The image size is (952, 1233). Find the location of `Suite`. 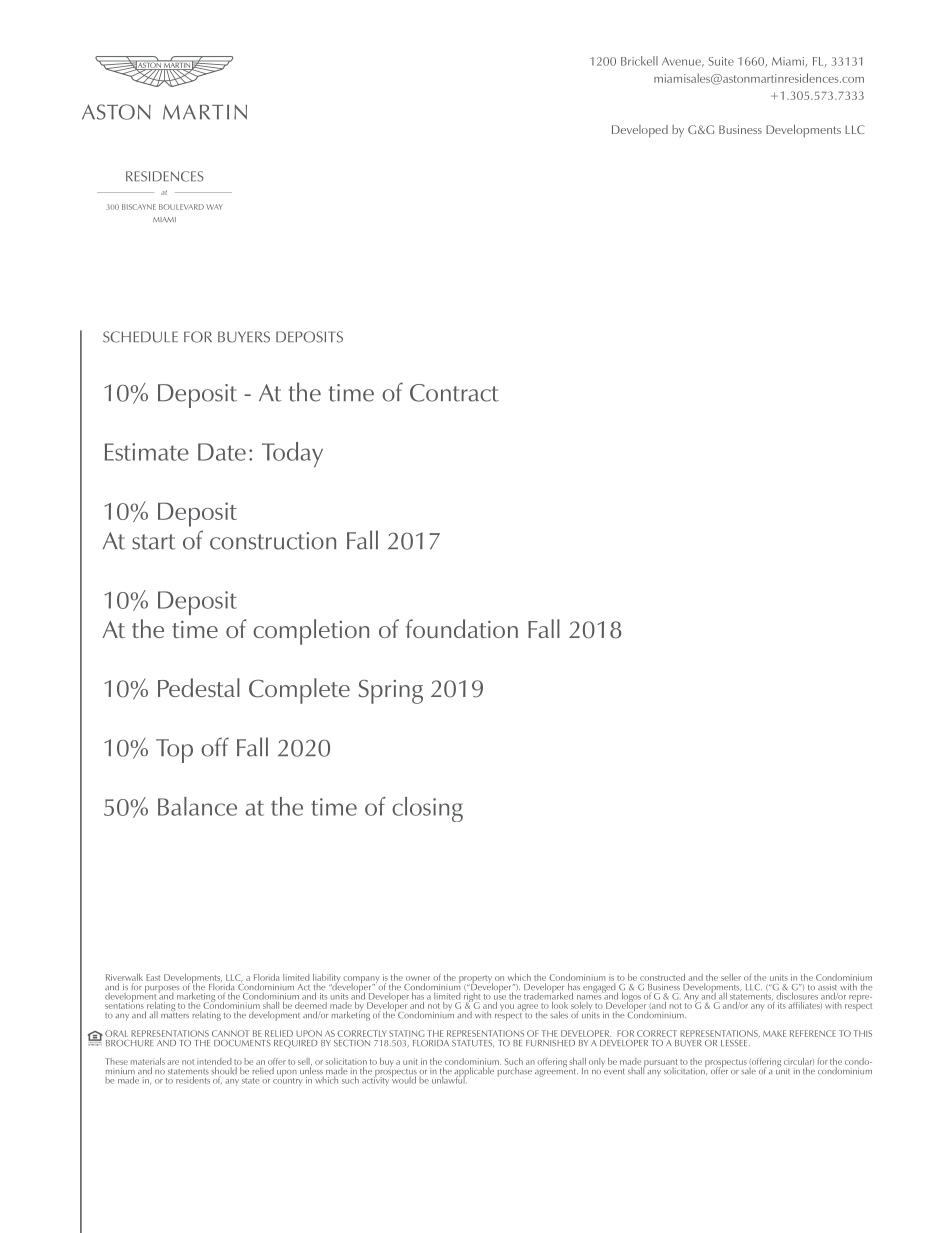

Suite is located at coordinates (721, 61).
